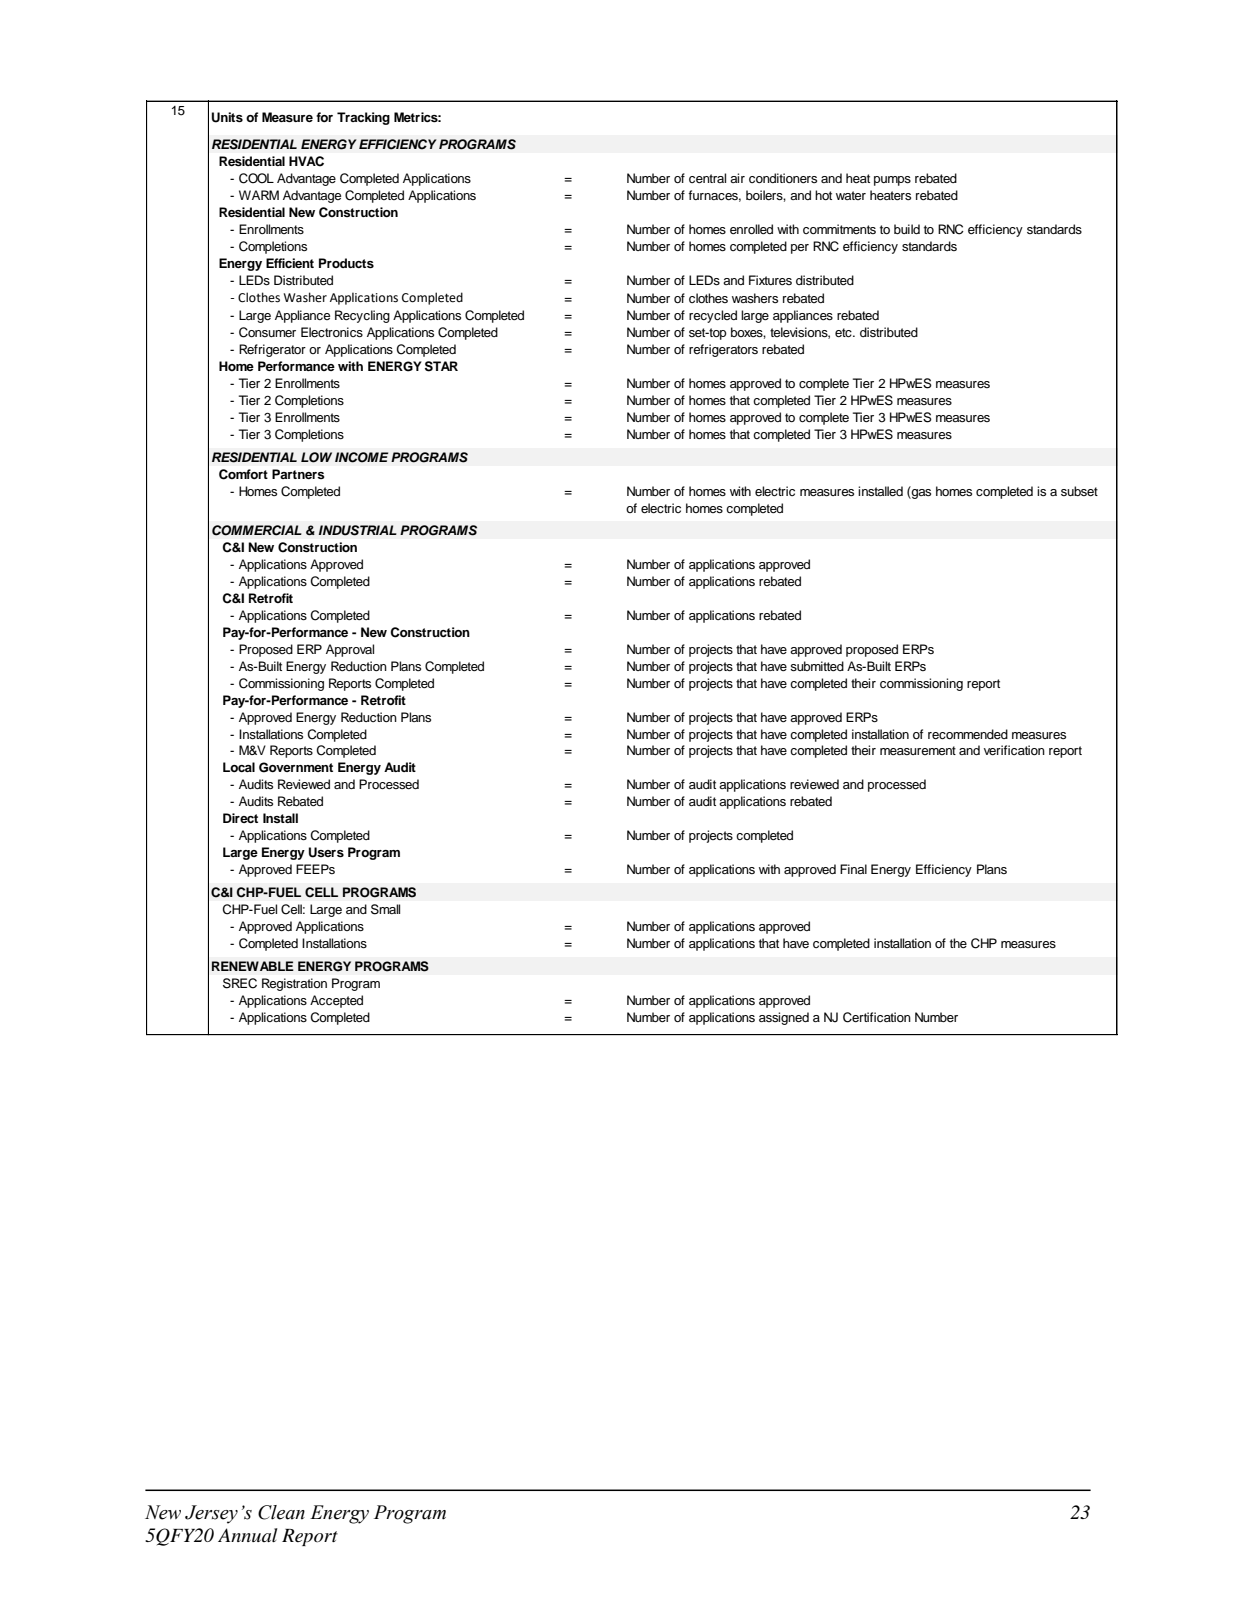  What do you see at coordinates (306, 161) in the screenshot?
I see `HVAC` at bounding box center [306, 161].
